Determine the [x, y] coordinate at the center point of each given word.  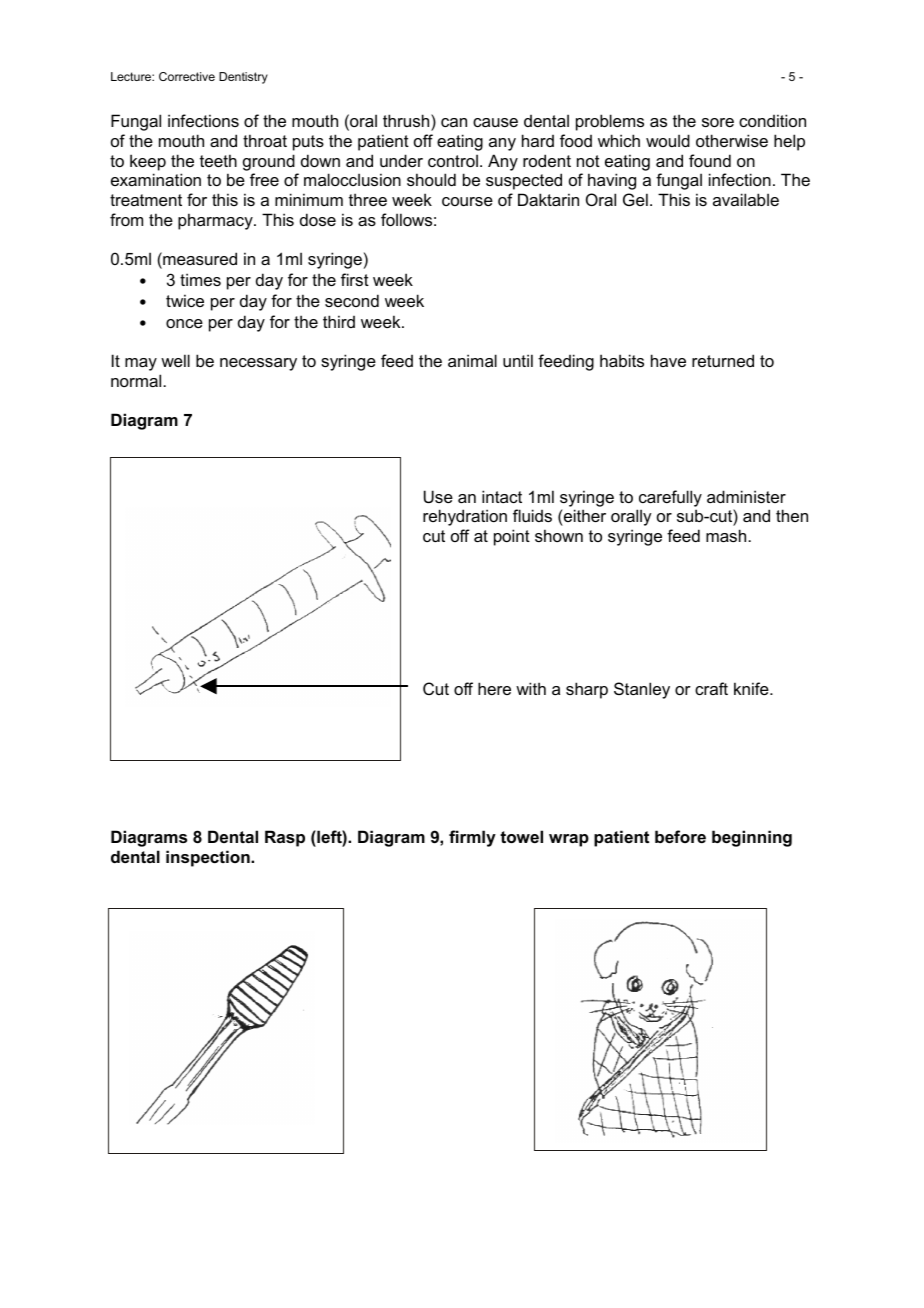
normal [137, 380]
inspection [209, 858]
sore [718, 122]
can [454, 122]
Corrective [187, 76]
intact [502, 496]
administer [746, 496]
